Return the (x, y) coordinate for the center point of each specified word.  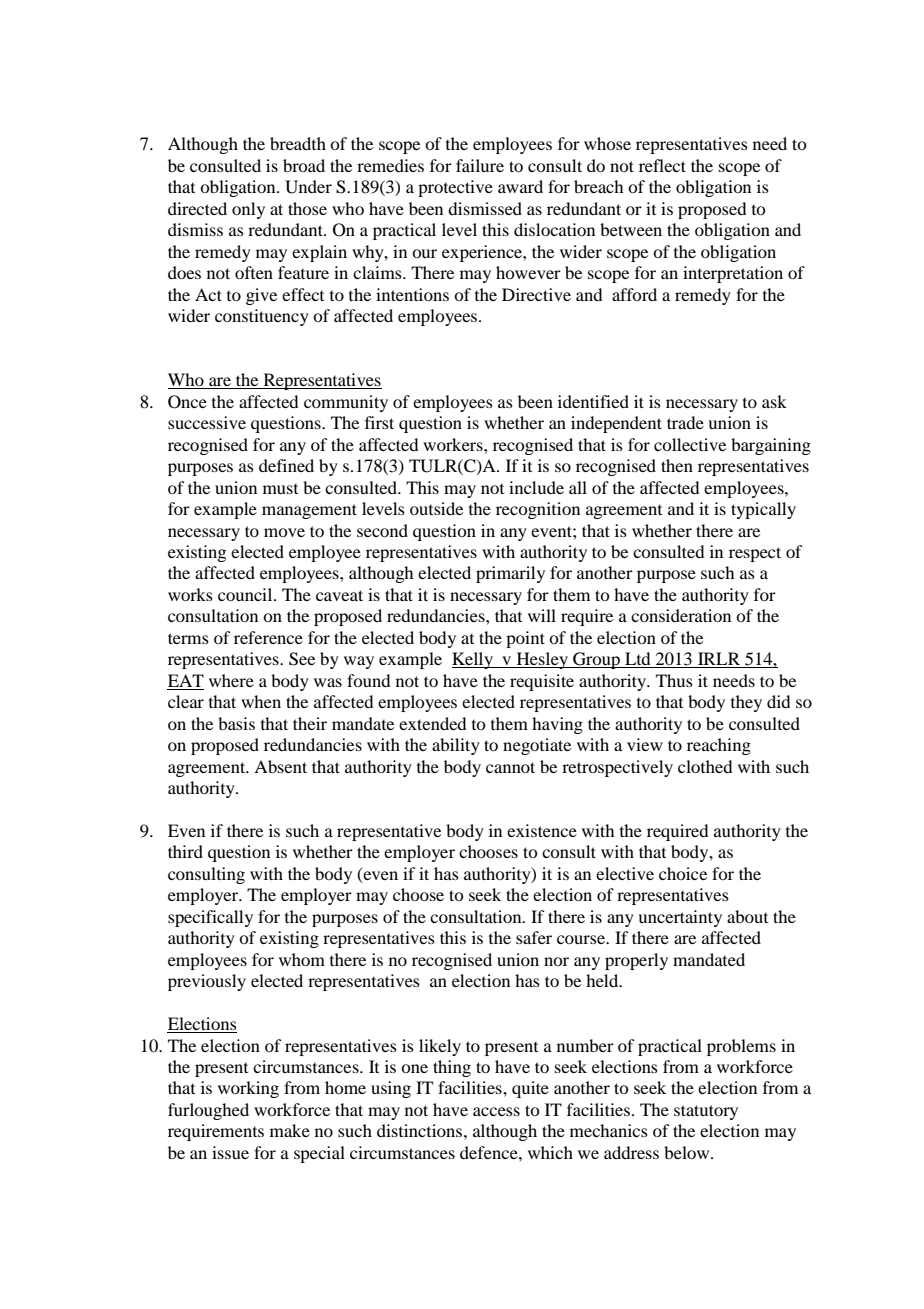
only (248, 210)
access (496, 1111)
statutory (706, 1112)
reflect (662, 165)
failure (480, 165)
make (290, 1130)
